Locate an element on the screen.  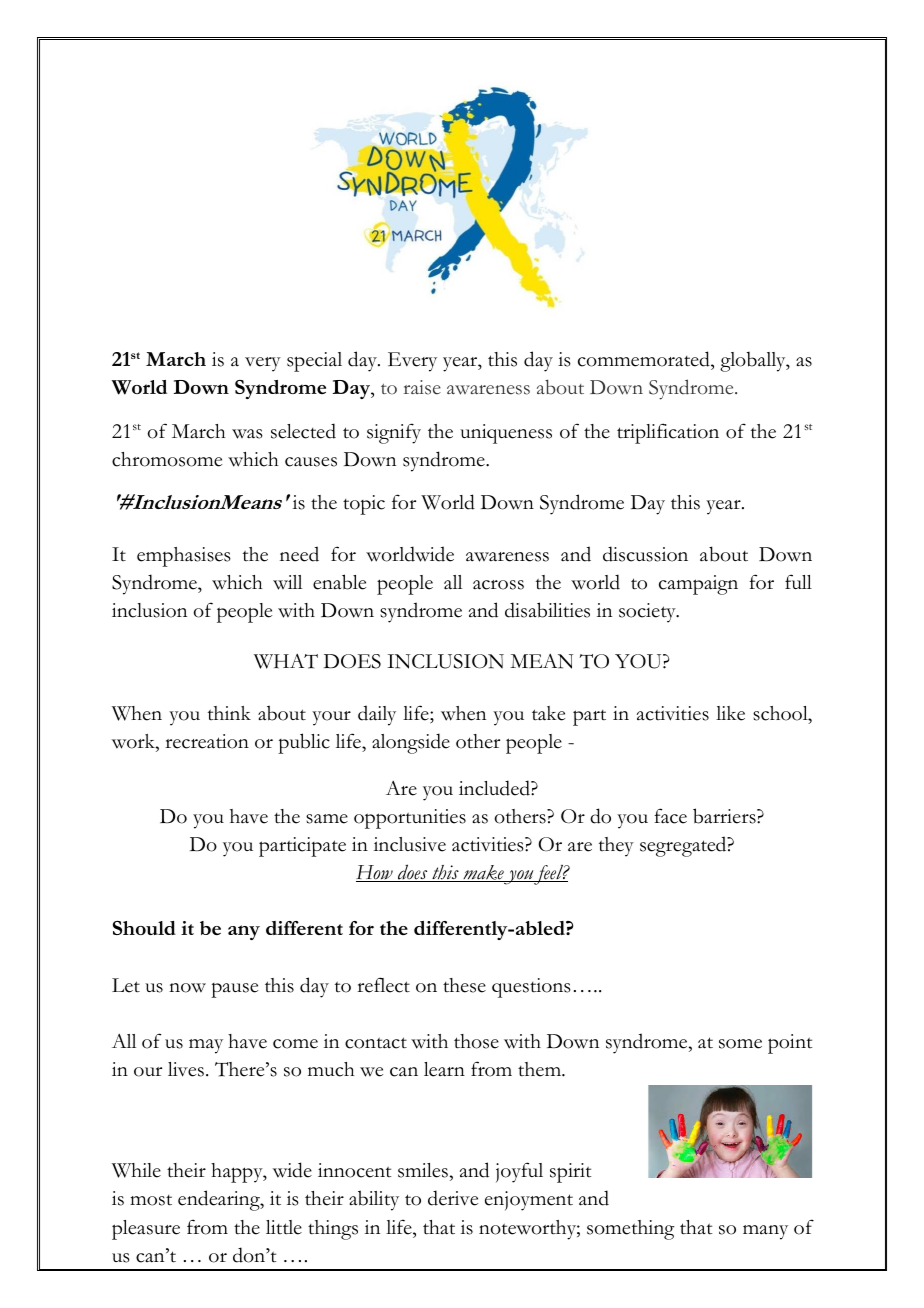
derive is located at coordinates (453, 1198).
